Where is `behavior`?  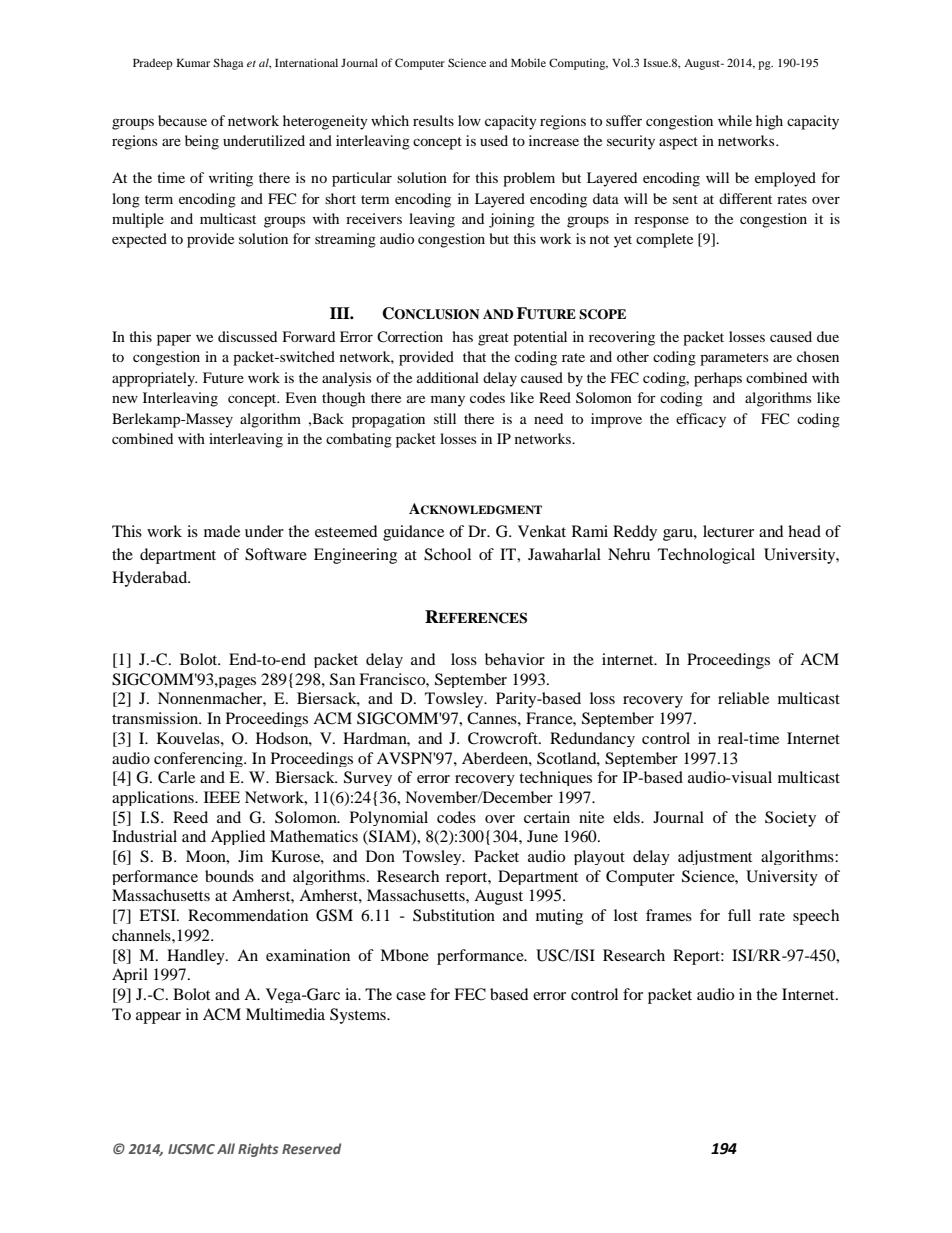 behavior is located at coordinates (515, 659).
